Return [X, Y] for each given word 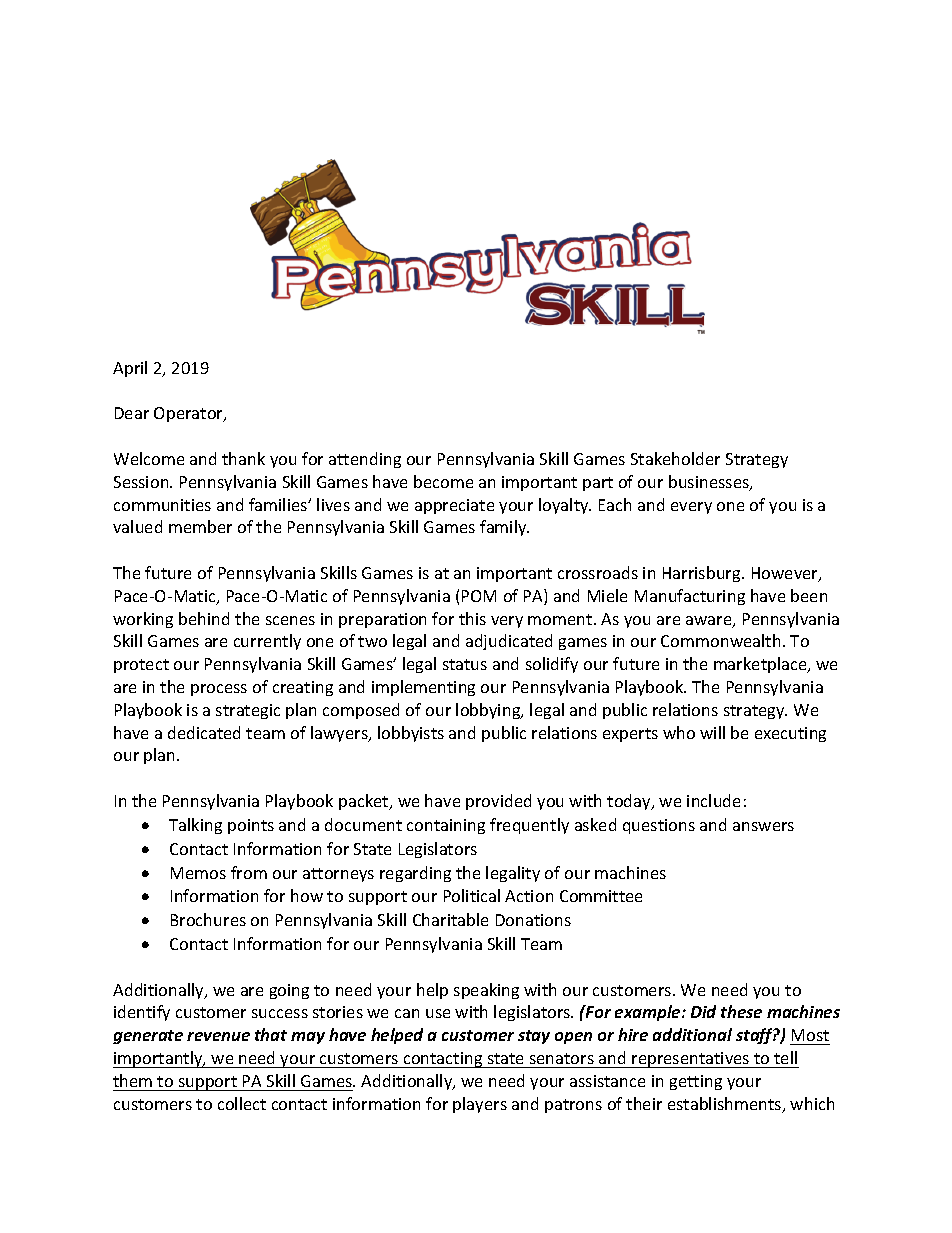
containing [446, 826]
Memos [198, 873]
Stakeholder [675, 458]
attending [365, 460]
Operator [190, 414]
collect [242, 1103]
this [472, 618]
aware [710, 622]
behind [204, 618]
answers [763, 826]
